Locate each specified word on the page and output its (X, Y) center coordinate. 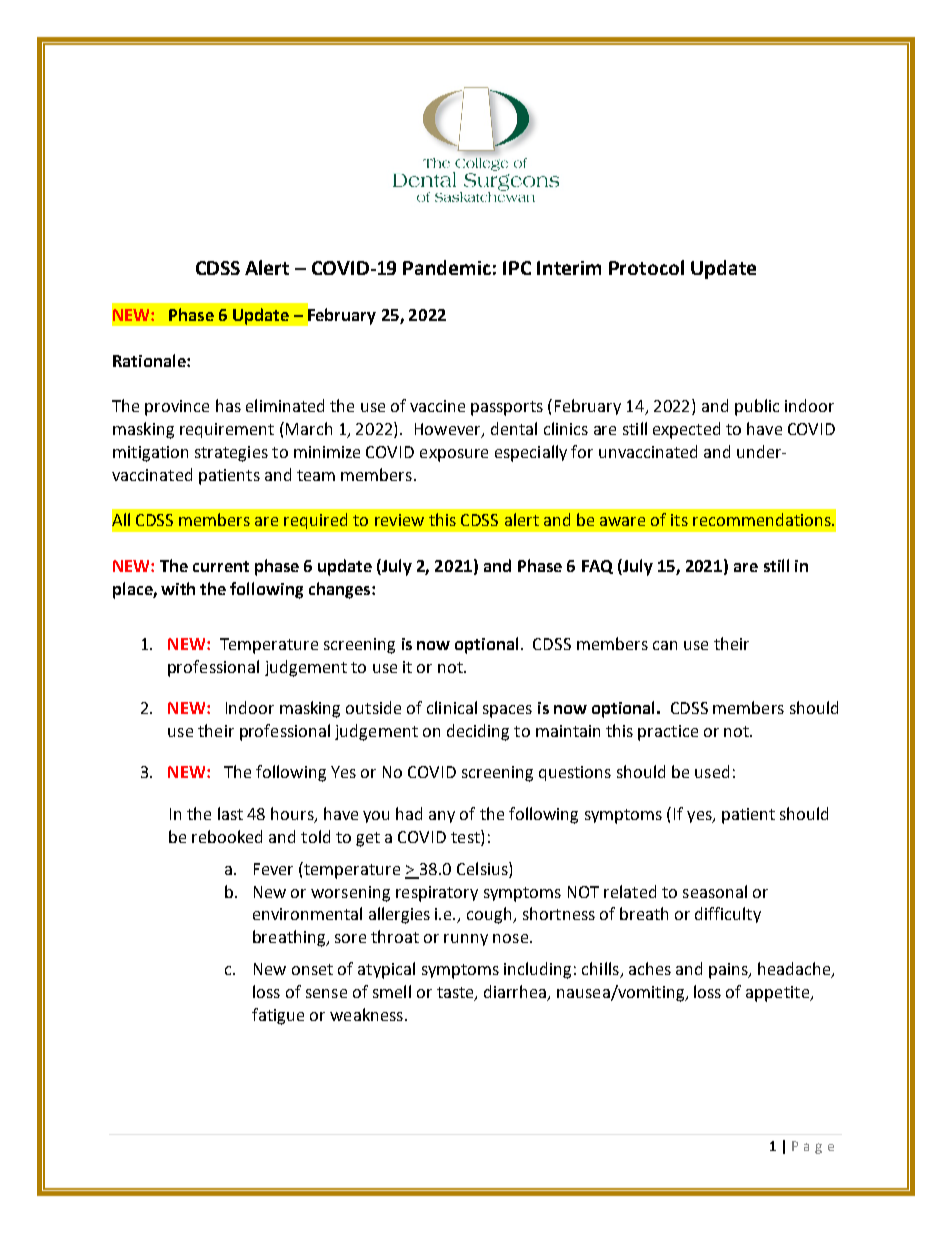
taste (456, 994)
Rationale (150, 360)
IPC (517, 268)
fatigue (278, 1016)
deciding (478, 732)
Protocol (646, 267)
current (221, 566)
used (712, 771)
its (679, 520)
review (399, 520)
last (230, 813)
